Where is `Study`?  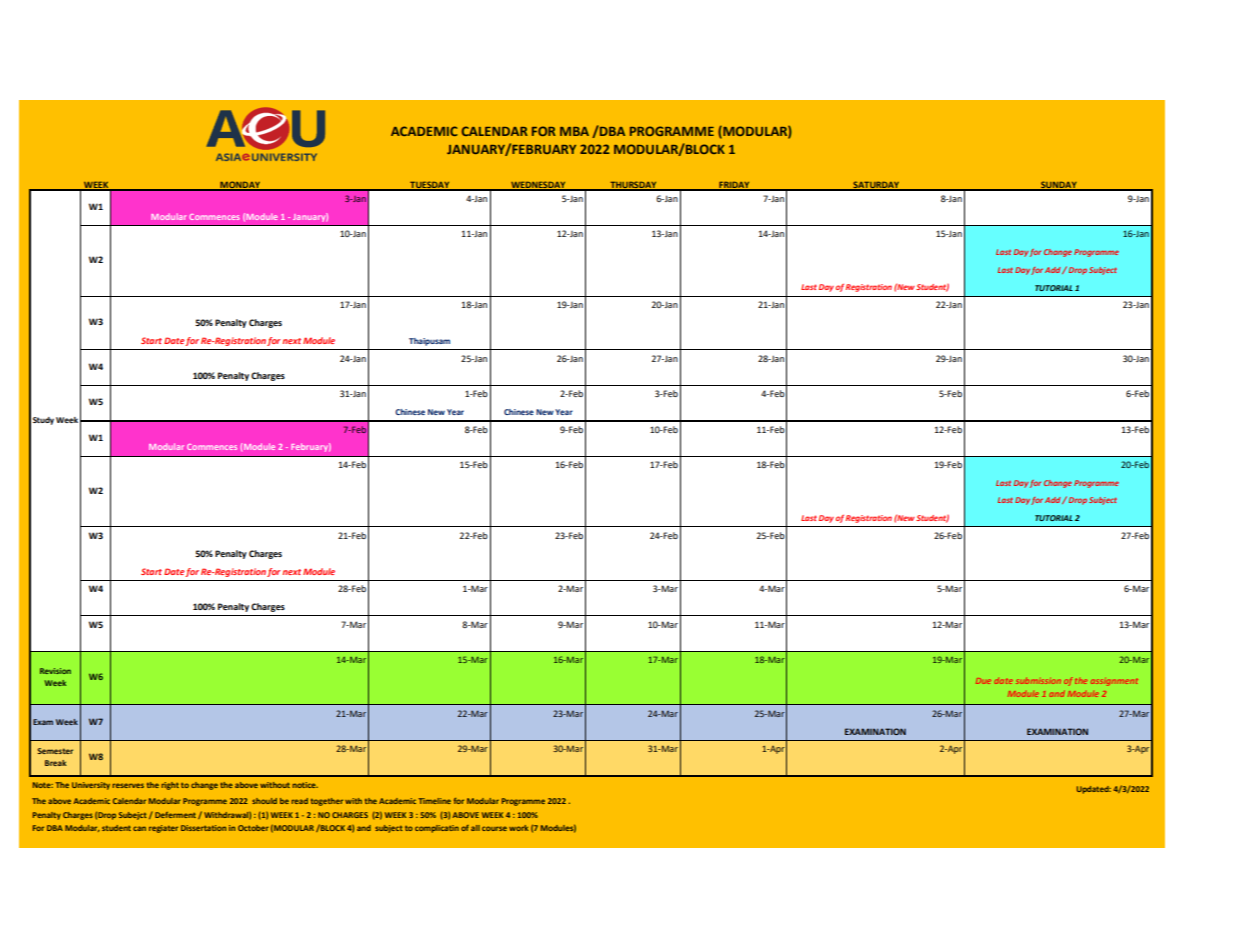 Study is located at coordinates (43, 421).
